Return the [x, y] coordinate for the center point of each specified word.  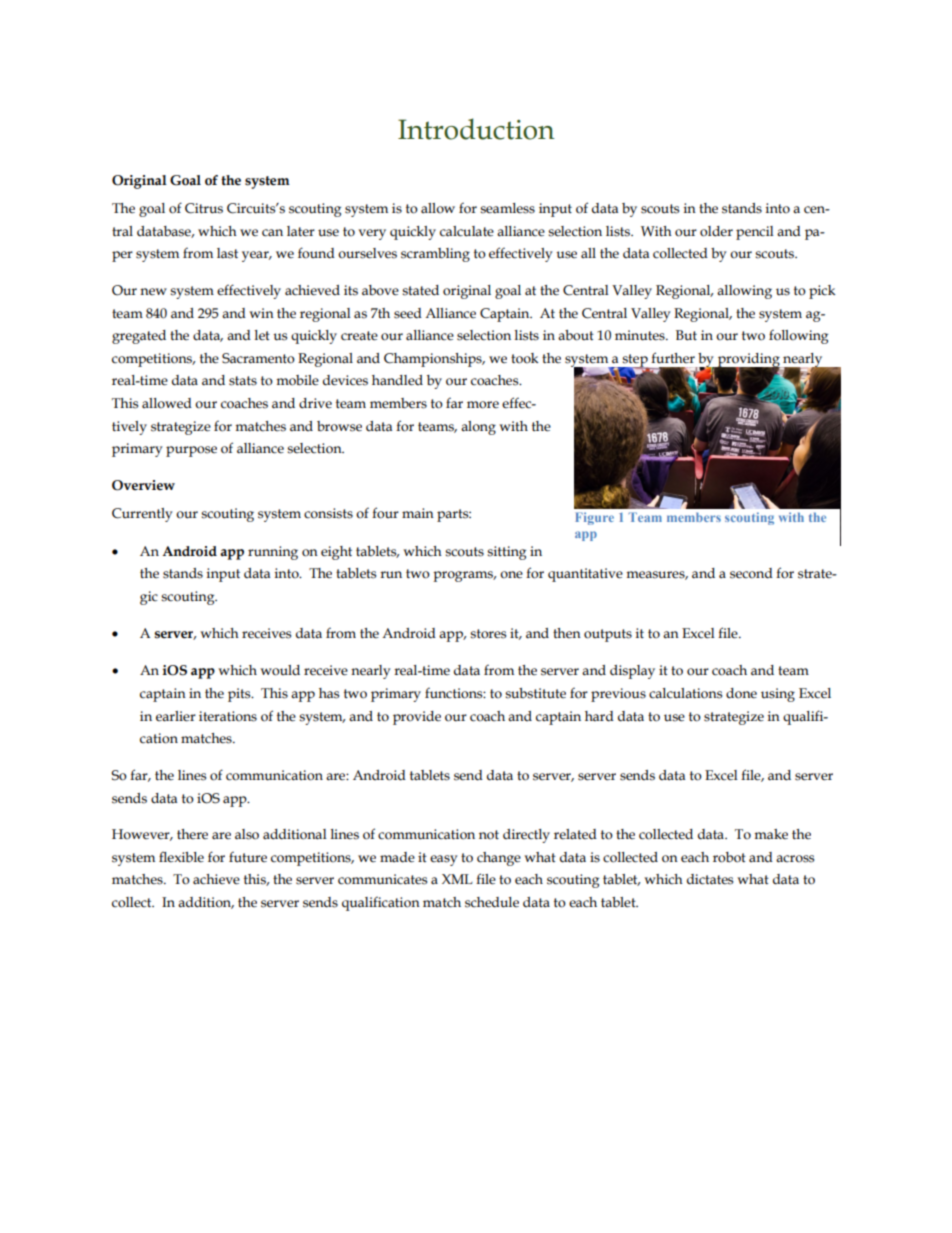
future [248, 857]
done [741, 693]
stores [488, 634]
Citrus [204, 208]
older [716, 231]
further [673, 358]
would [280, 670]
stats [243, 381]
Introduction [476, 129]
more [483, 405]
